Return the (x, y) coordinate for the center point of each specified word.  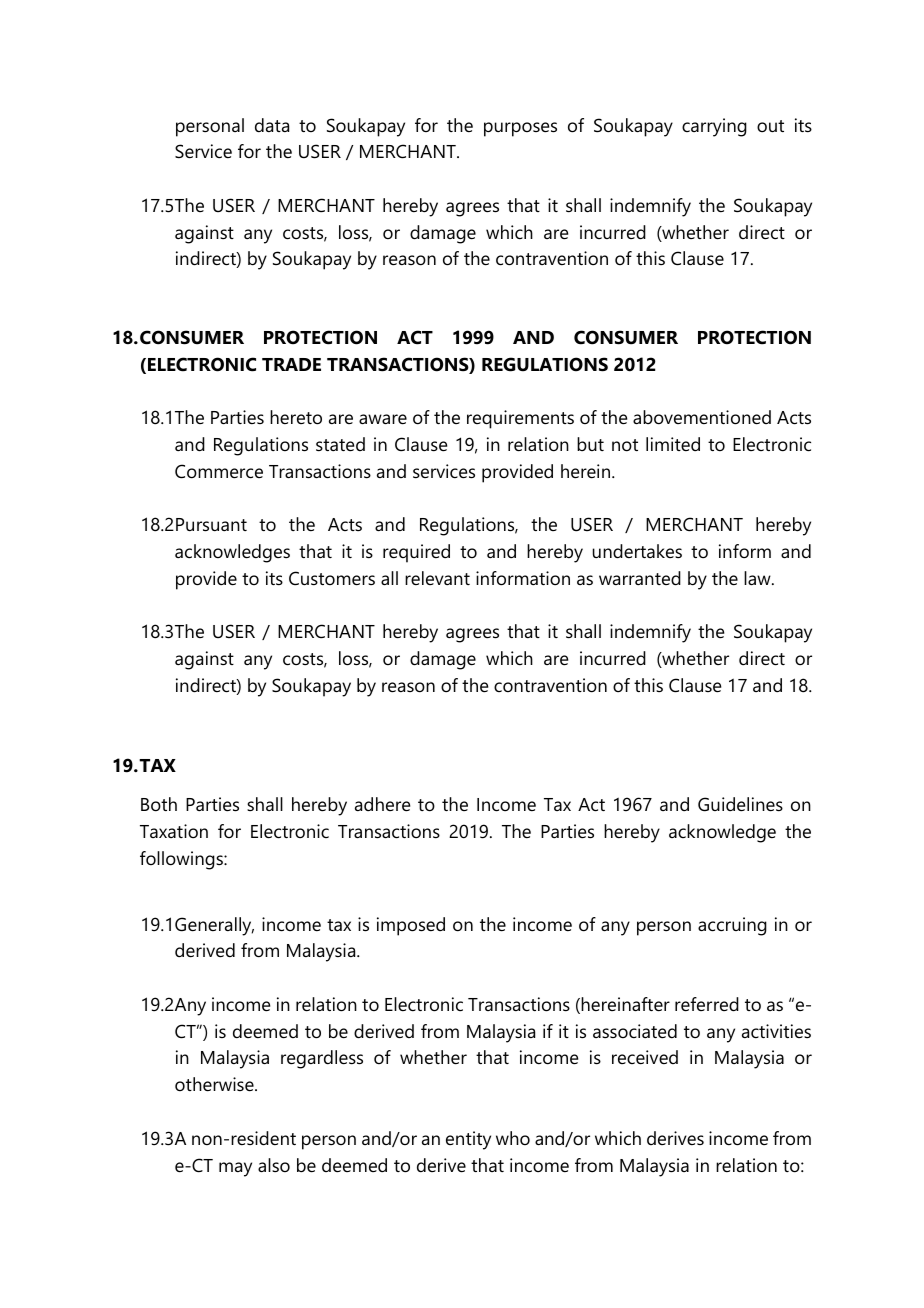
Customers (332, 578)
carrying (714, 127)
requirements (520, 419)
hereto (296, 417)
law (758, 578)
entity (468, 1140)
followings (182, 860)
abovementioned (702, 417)
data (272, 125)
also (274, 1165)
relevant (437, 578)
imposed (411, 926)
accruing (732, 926)
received (645, 1057)
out (770, 126)
